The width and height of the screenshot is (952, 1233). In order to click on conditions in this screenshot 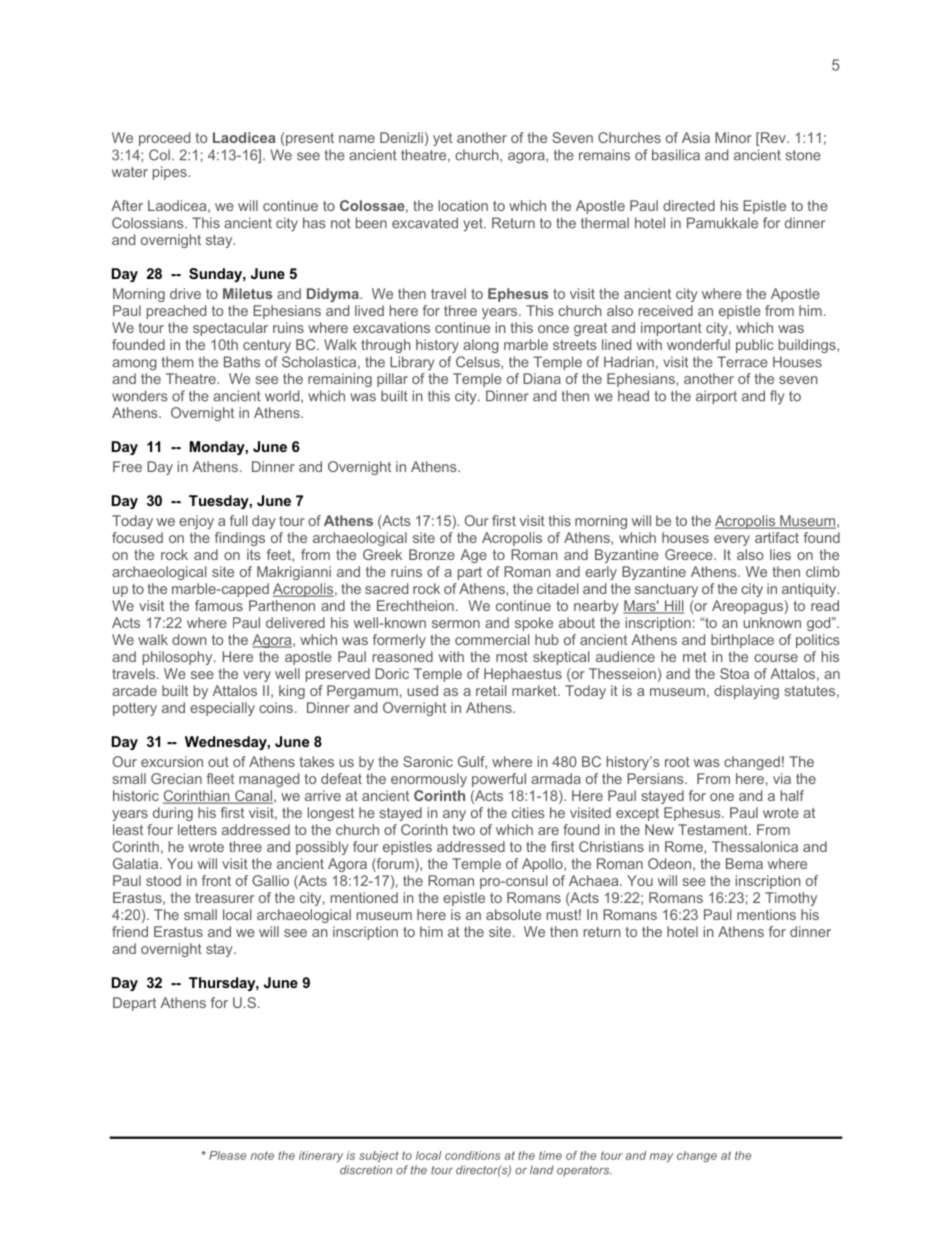, I will do `click(472, 1155)`.
